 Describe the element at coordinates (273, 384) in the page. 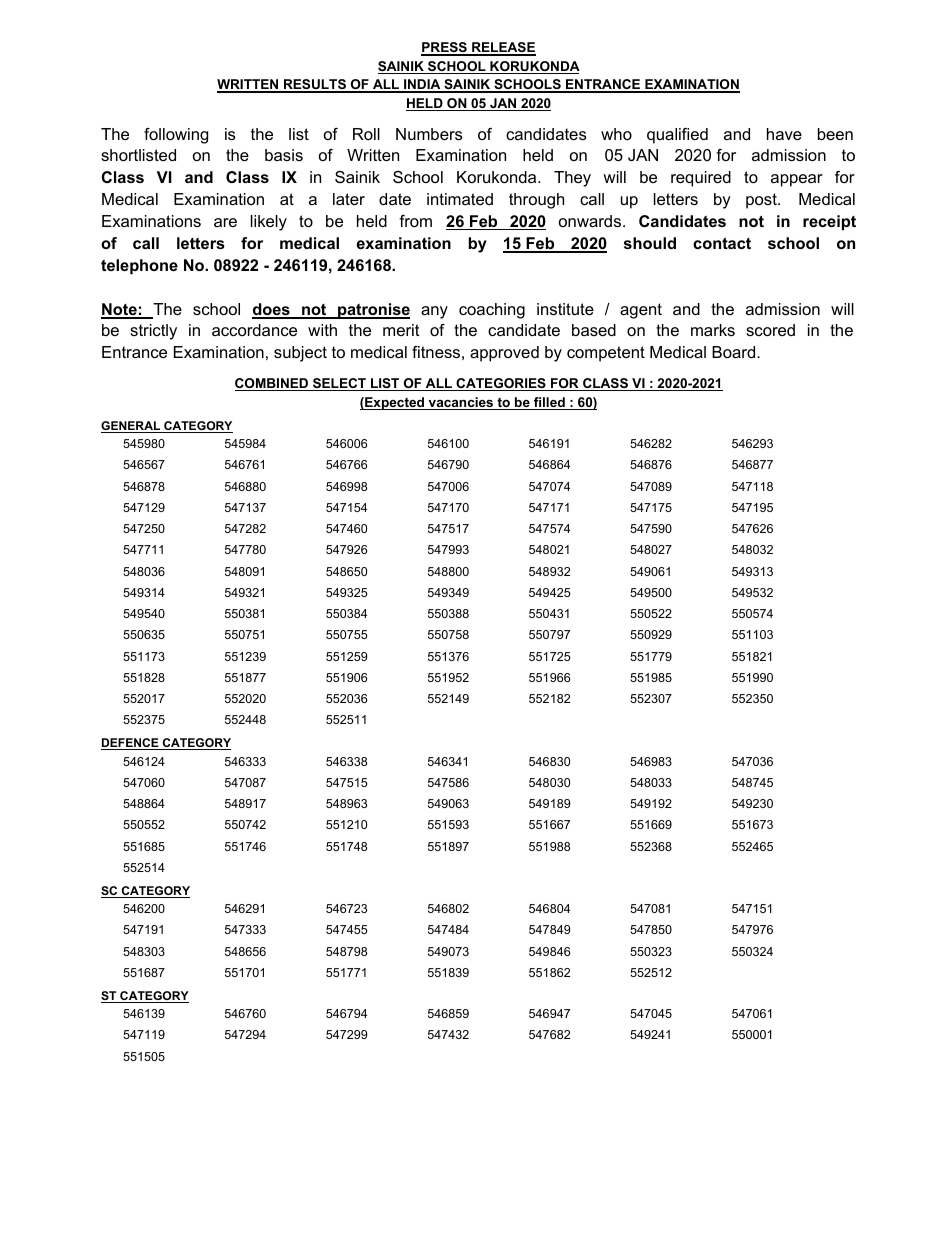

I see `COMBINED` at that location.
